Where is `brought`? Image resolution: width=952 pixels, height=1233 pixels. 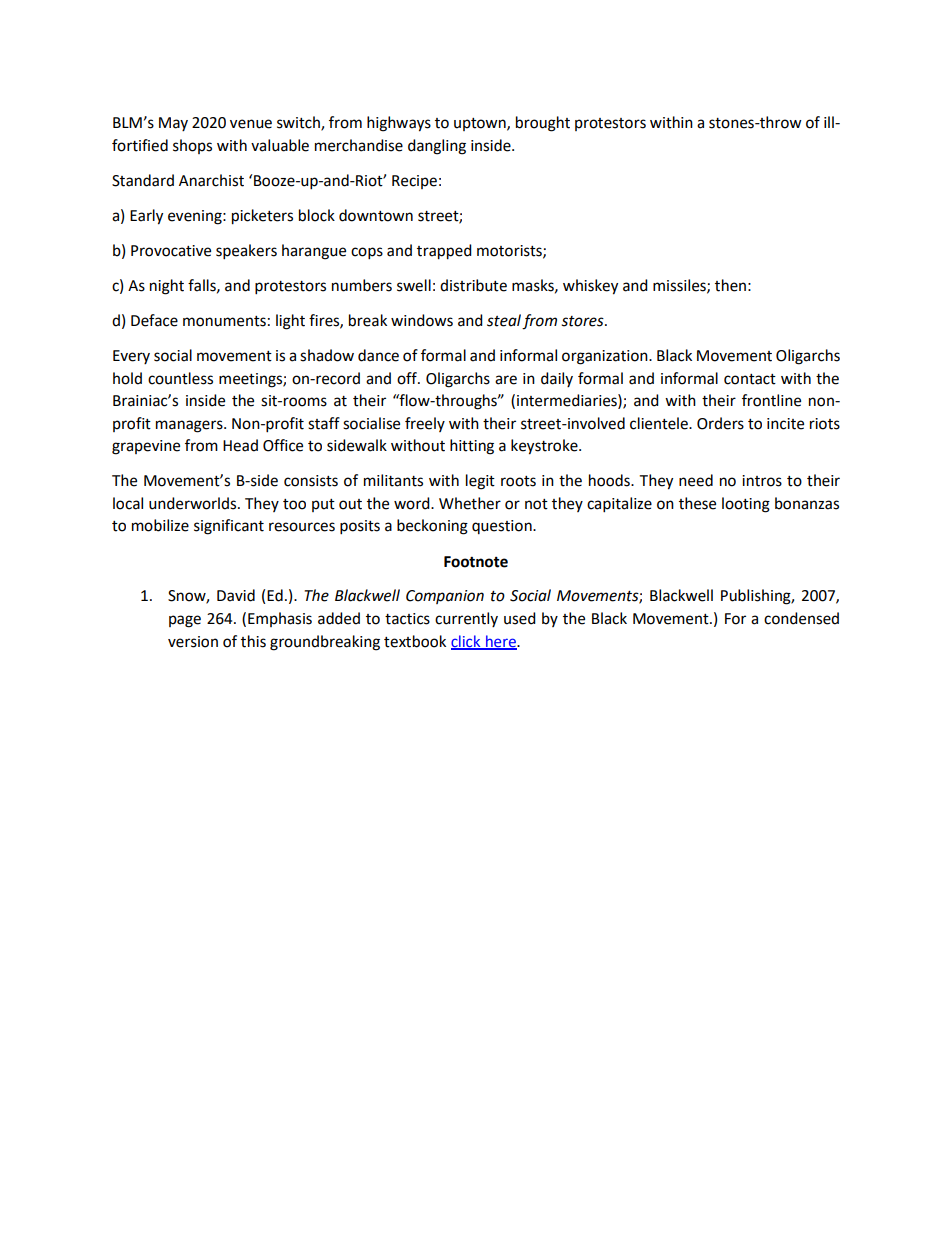 brought is located at coordinates (543, 124).
